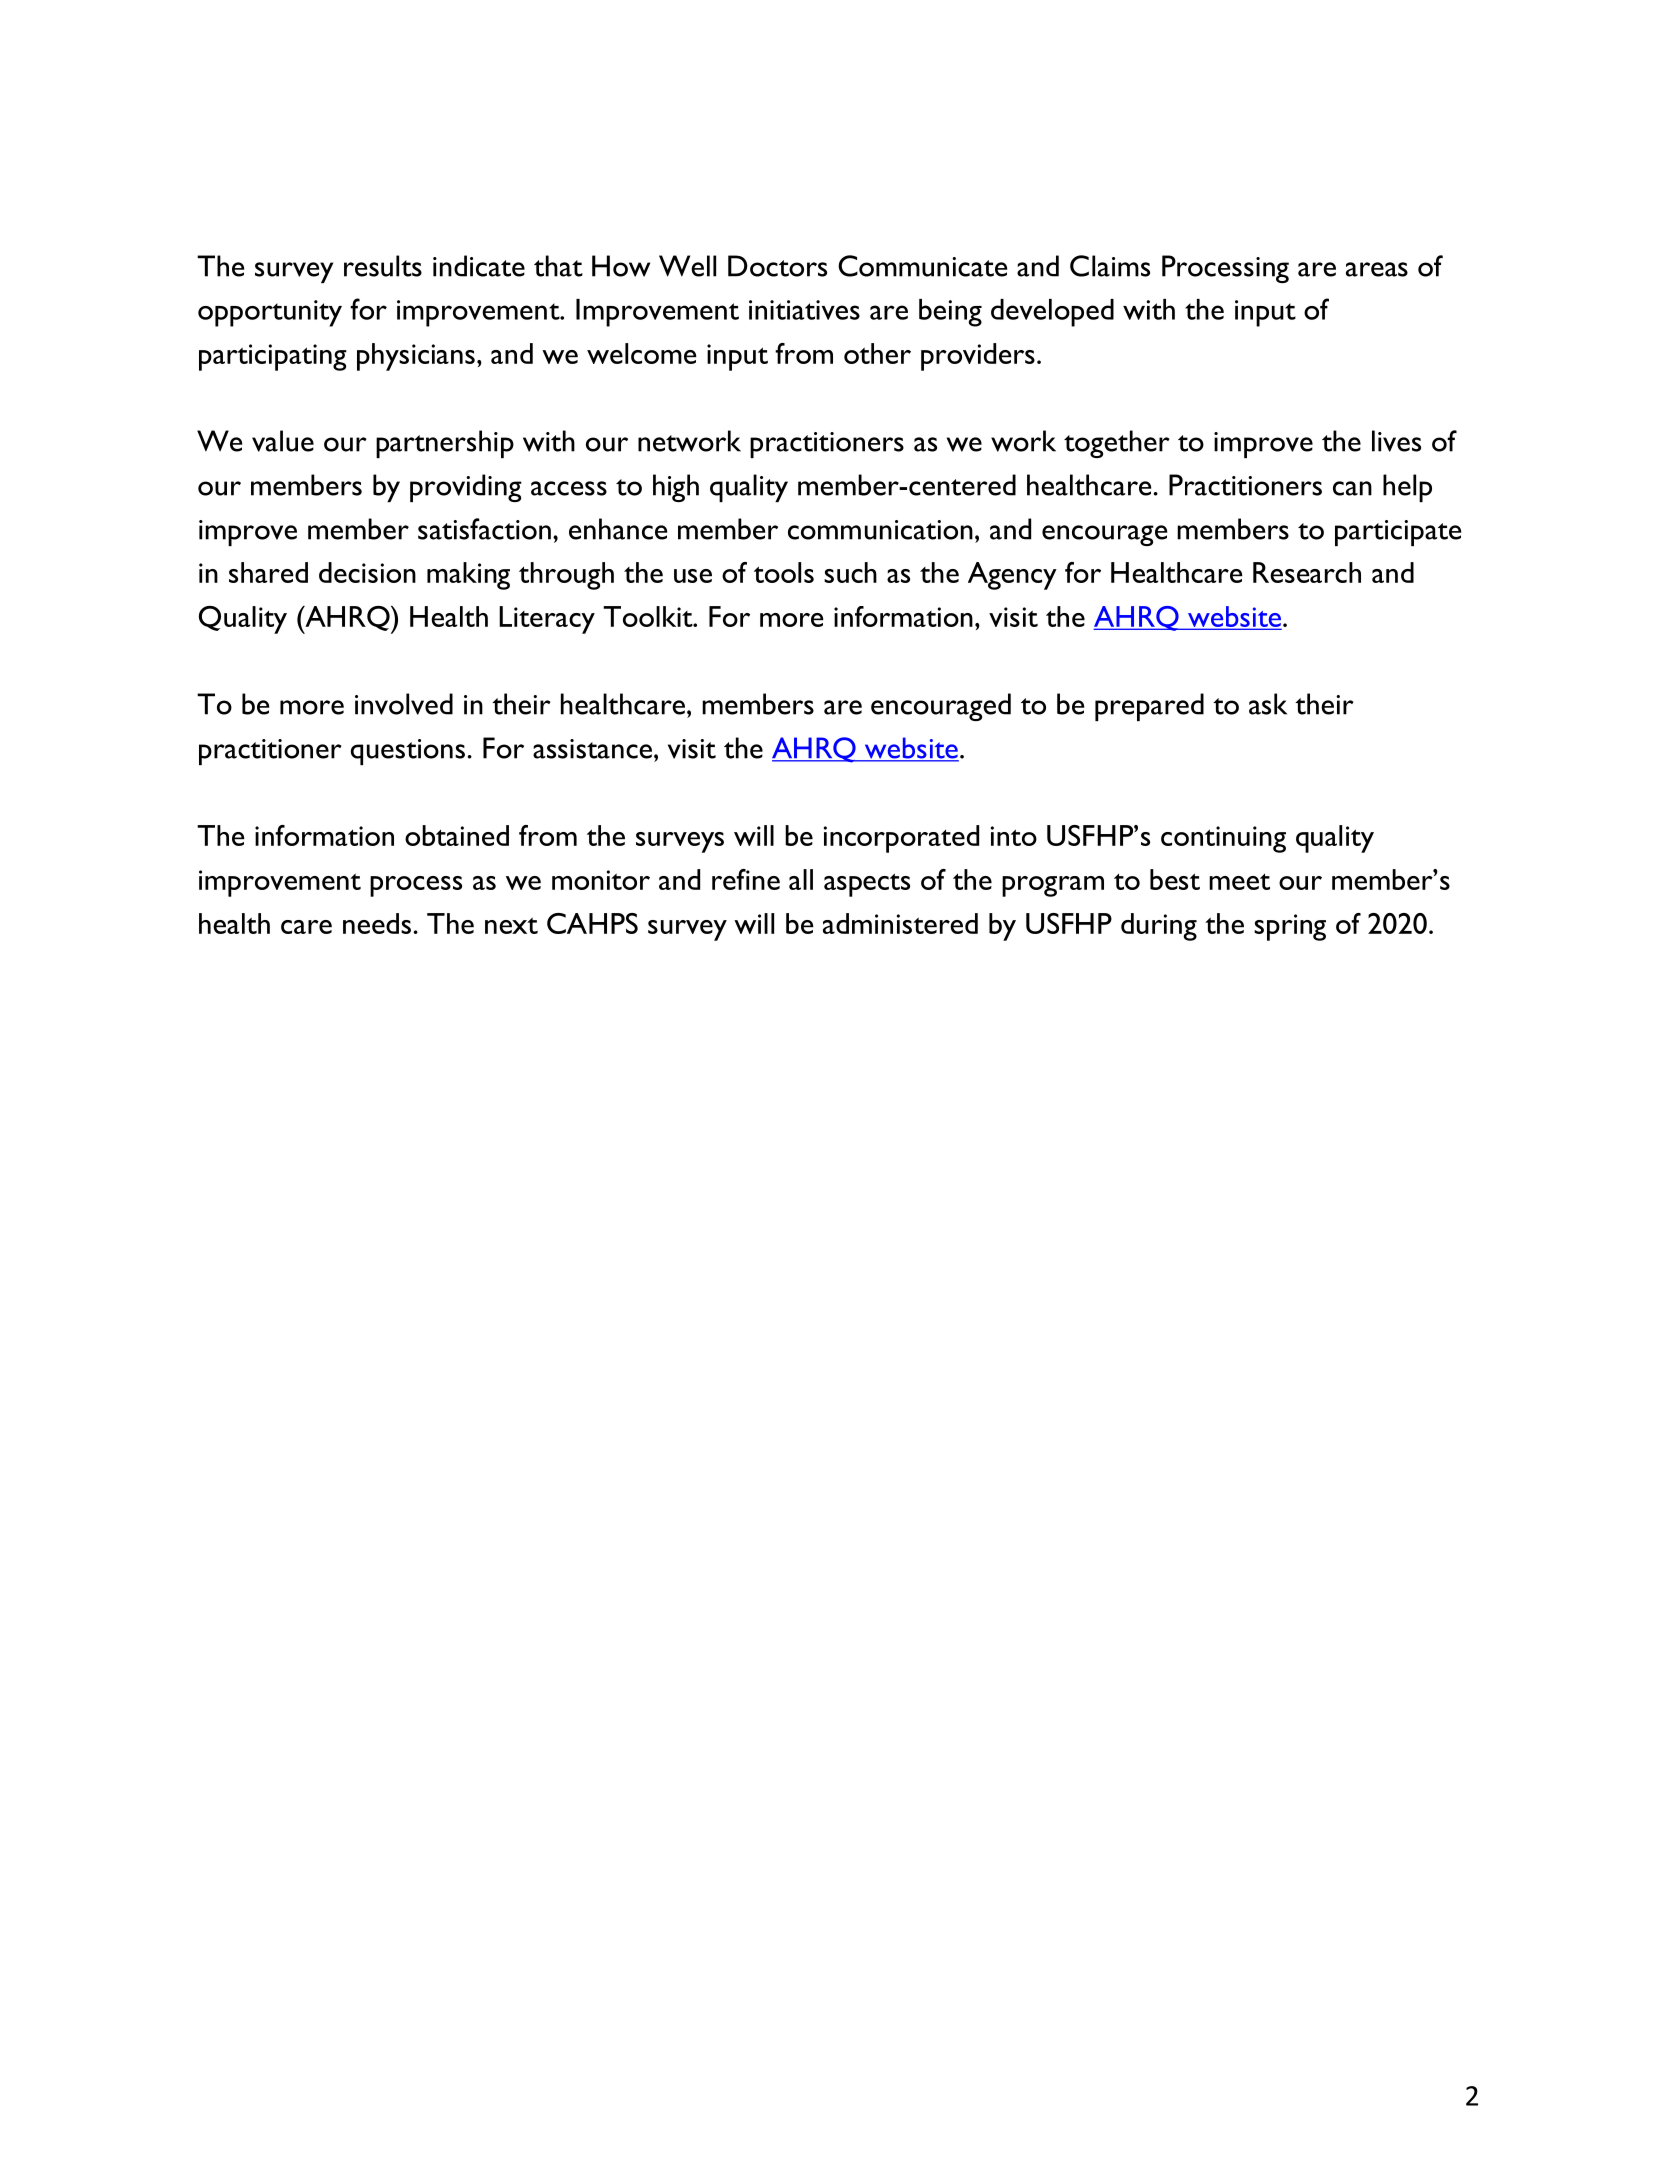 The image size is (1677, 2170). Describe the element at coordinates (377, 923) in the page. I see `needs` at that location.
